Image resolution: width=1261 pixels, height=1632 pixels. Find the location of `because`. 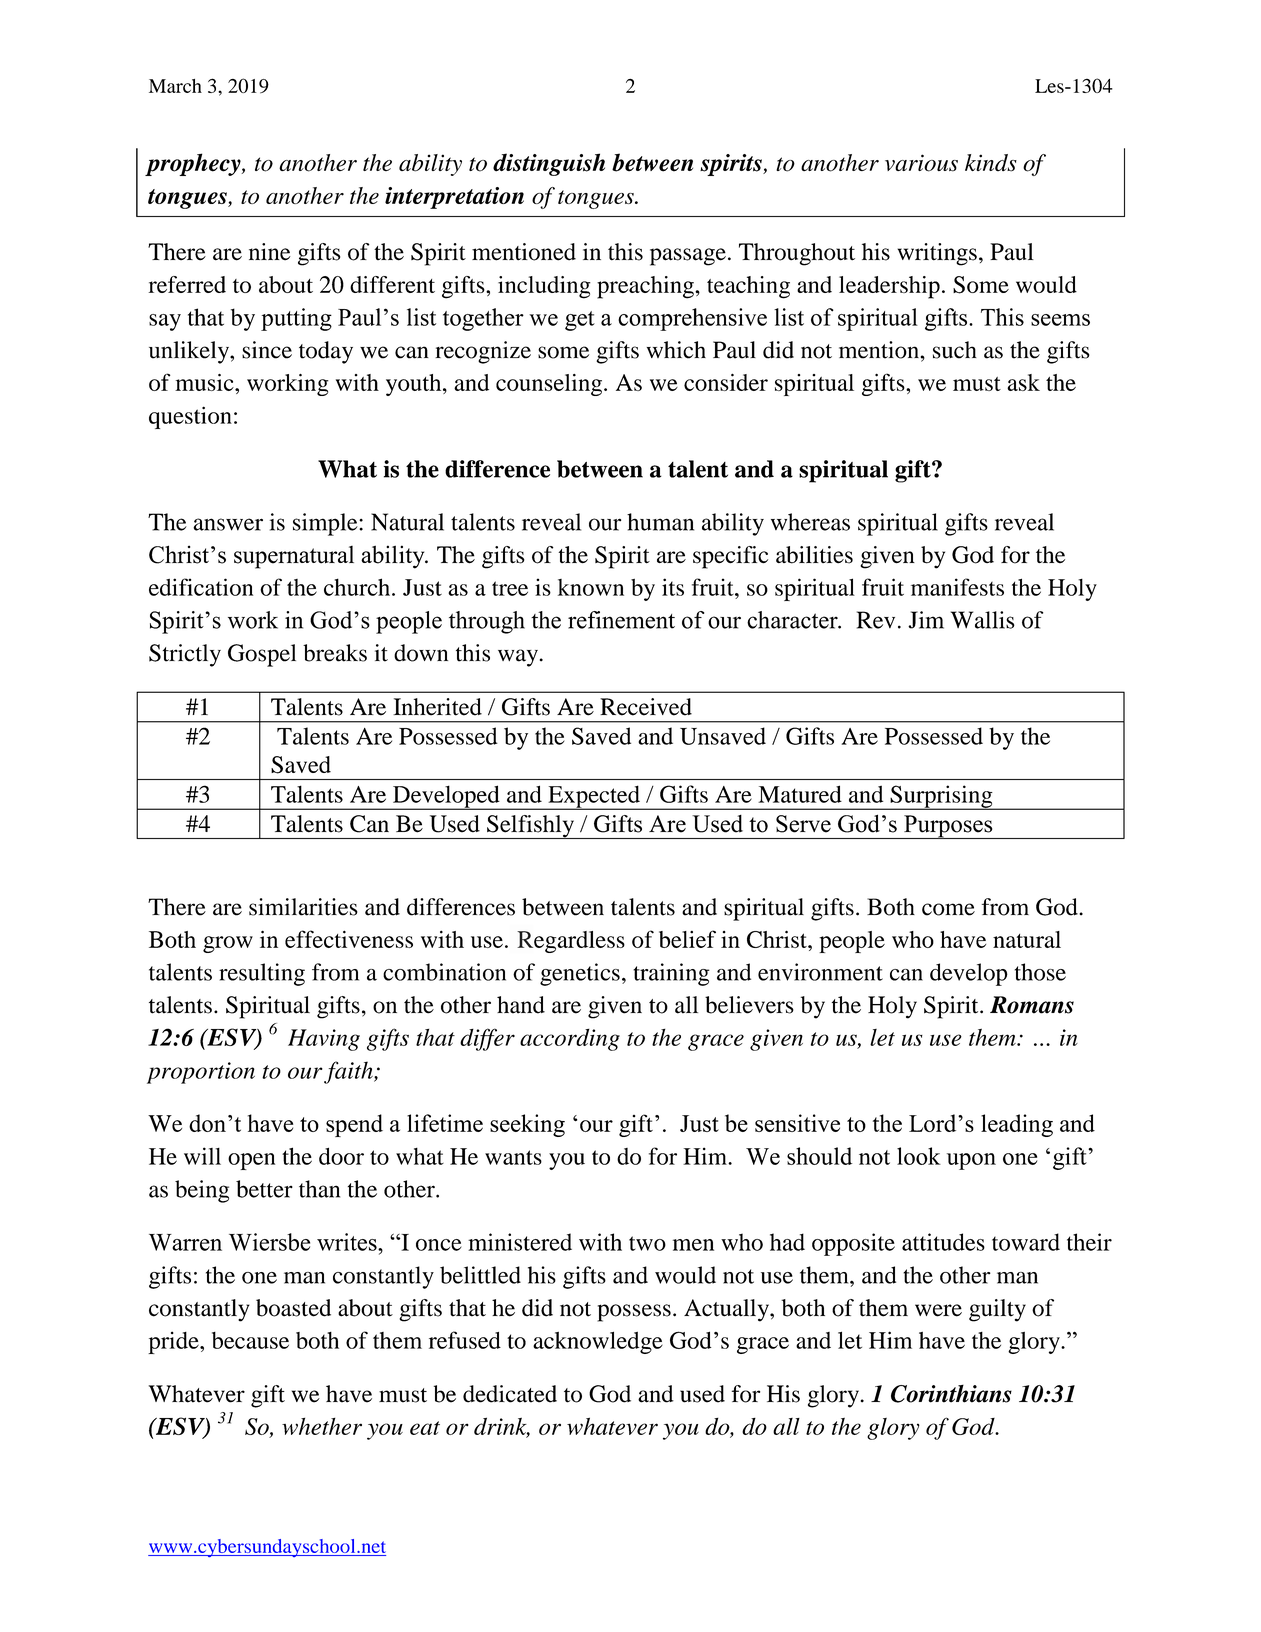

because is located at coordinates (250, 1340).
